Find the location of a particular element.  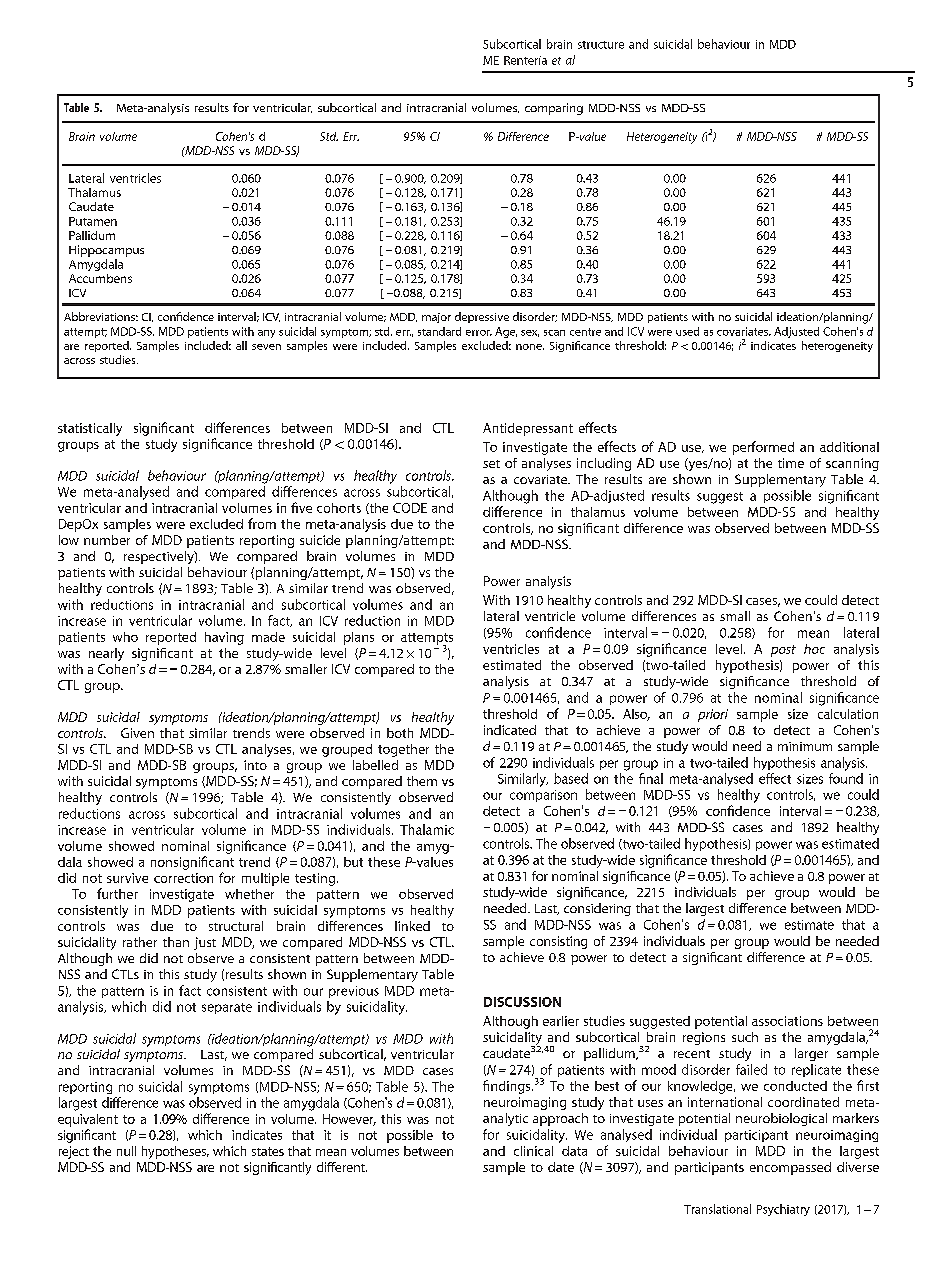

Hippocampus is located at coordinates (106, 251).
